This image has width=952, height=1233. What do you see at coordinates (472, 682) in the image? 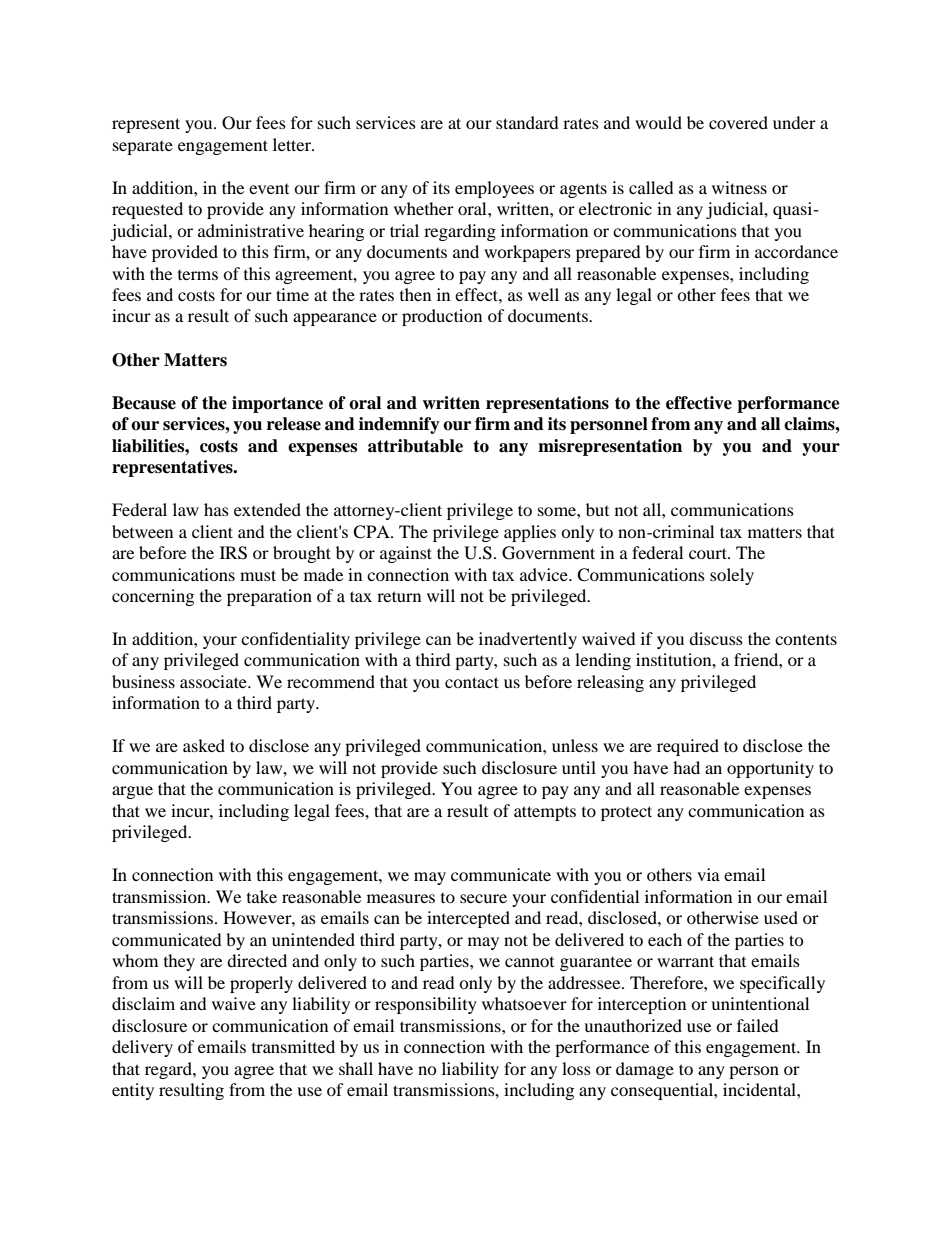
I see `contact` at bounding box center [472, 682].
